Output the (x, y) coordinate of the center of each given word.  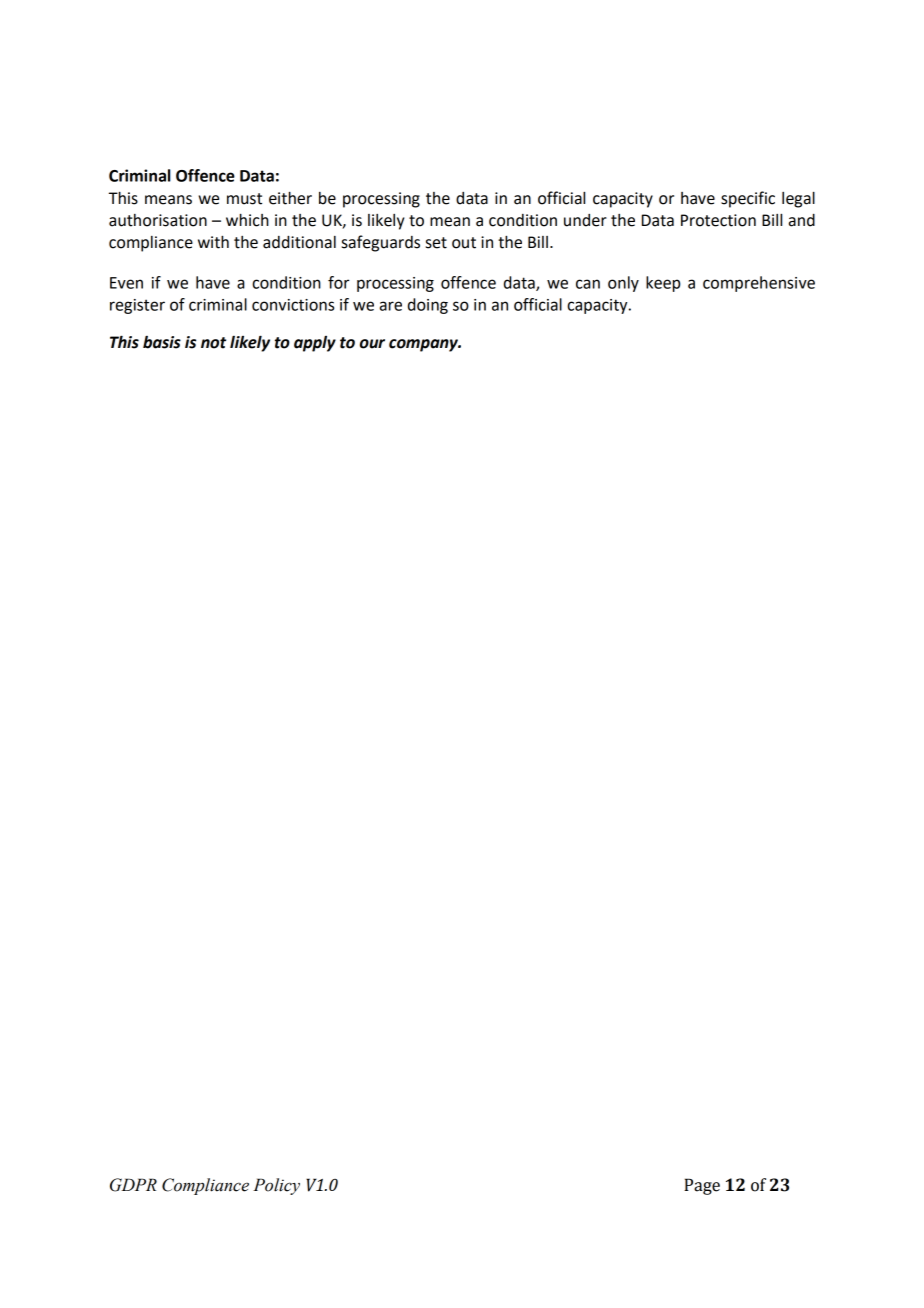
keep (663, 284)
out (464, 243)
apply (315, 344)
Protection (718, 220)
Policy (276, 1186)
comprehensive (759, 284)
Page (702, 1186)
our (372, 344)
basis (162, 342)
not (213, 343)
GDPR (133, 1185)
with (213, 242)
